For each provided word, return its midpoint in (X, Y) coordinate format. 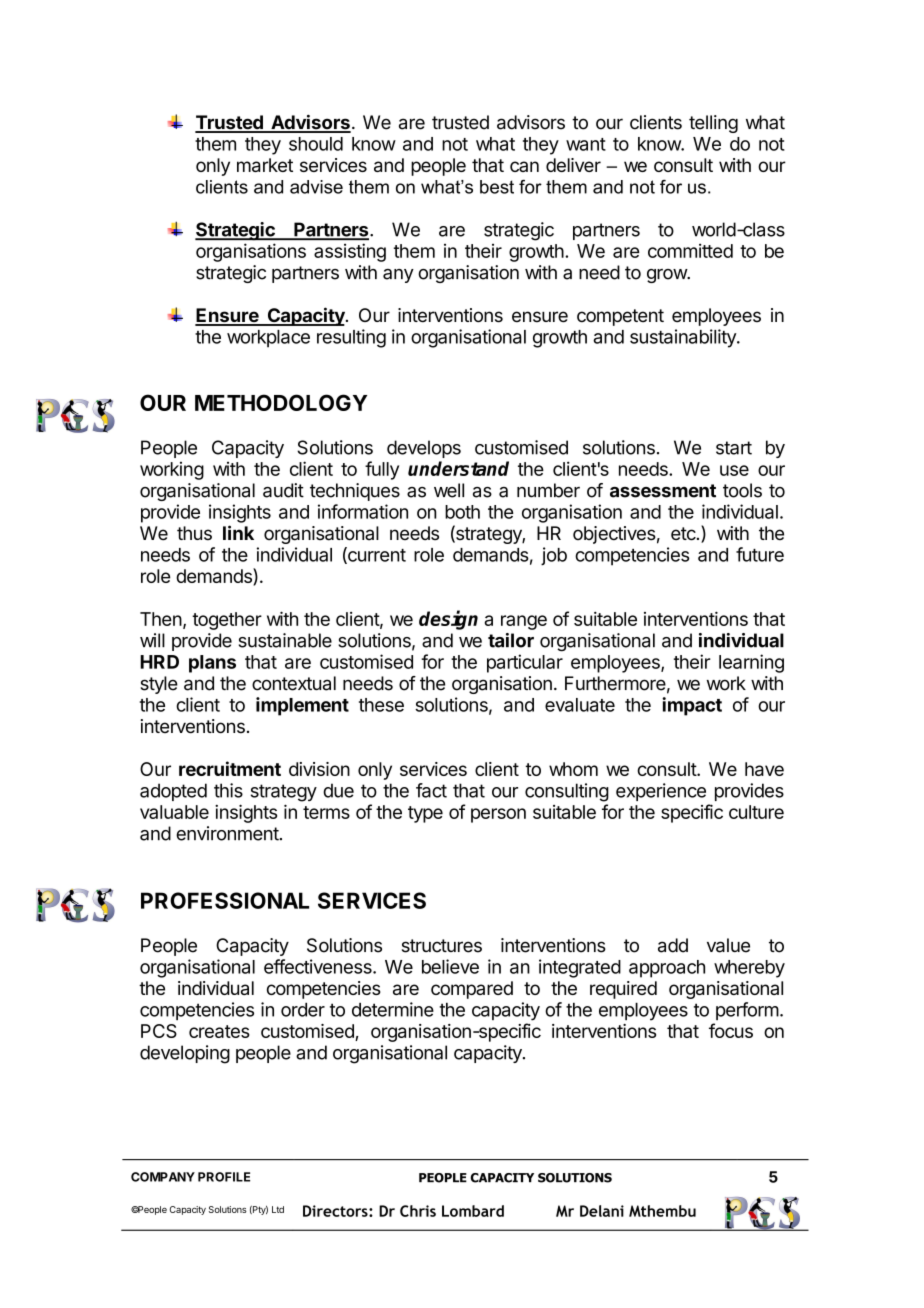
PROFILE (224, 1177)
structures (442, 946)
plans (212, 664)
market (265, 165)
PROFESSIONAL (225, 900)
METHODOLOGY (281, 402)
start (734, 448)
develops (424, 449)
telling (713, 124)
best (497, 187)
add (673, 945)
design (448, 620)
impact (692, 706)
